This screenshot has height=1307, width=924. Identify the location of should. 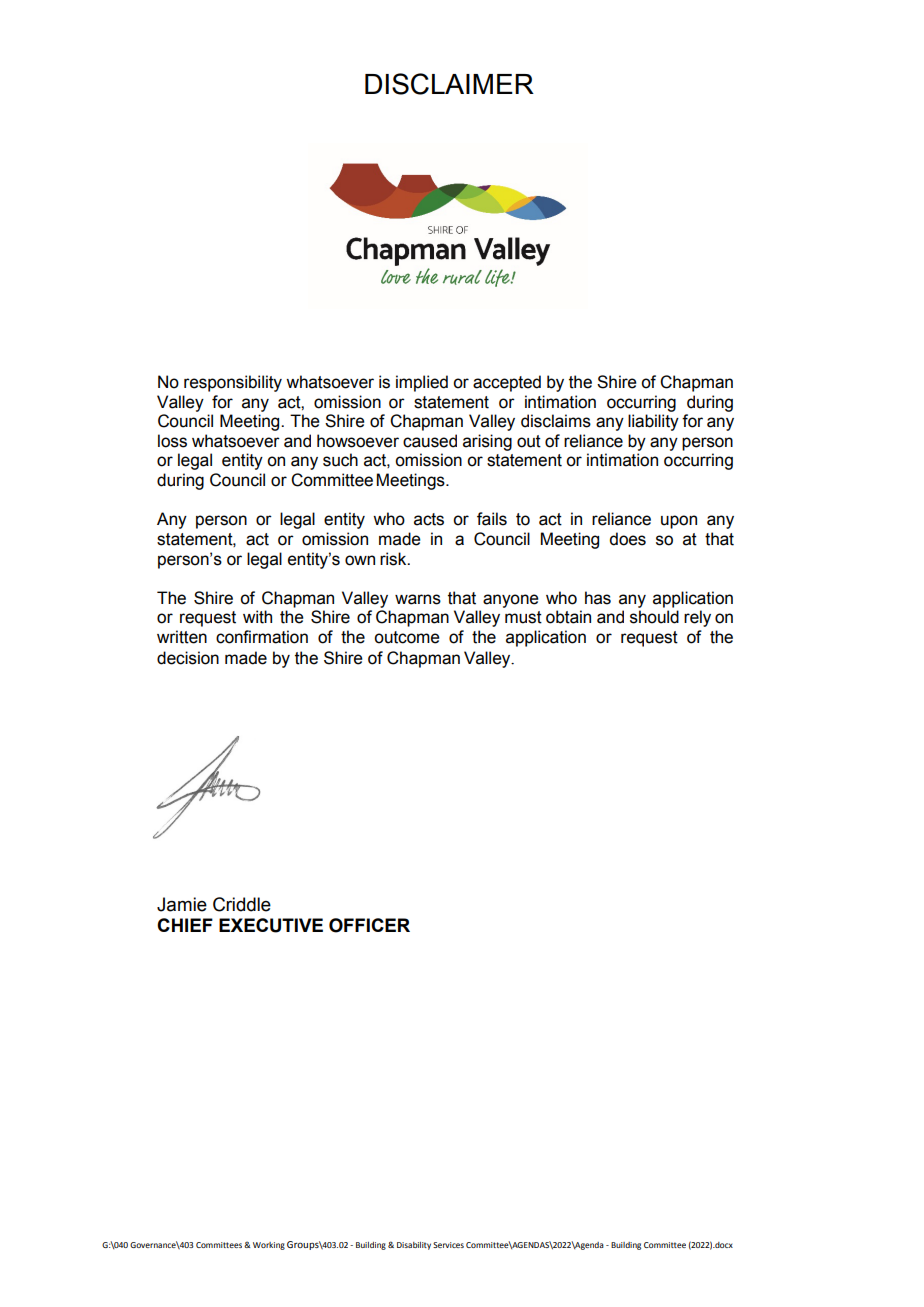
(654, 617).
